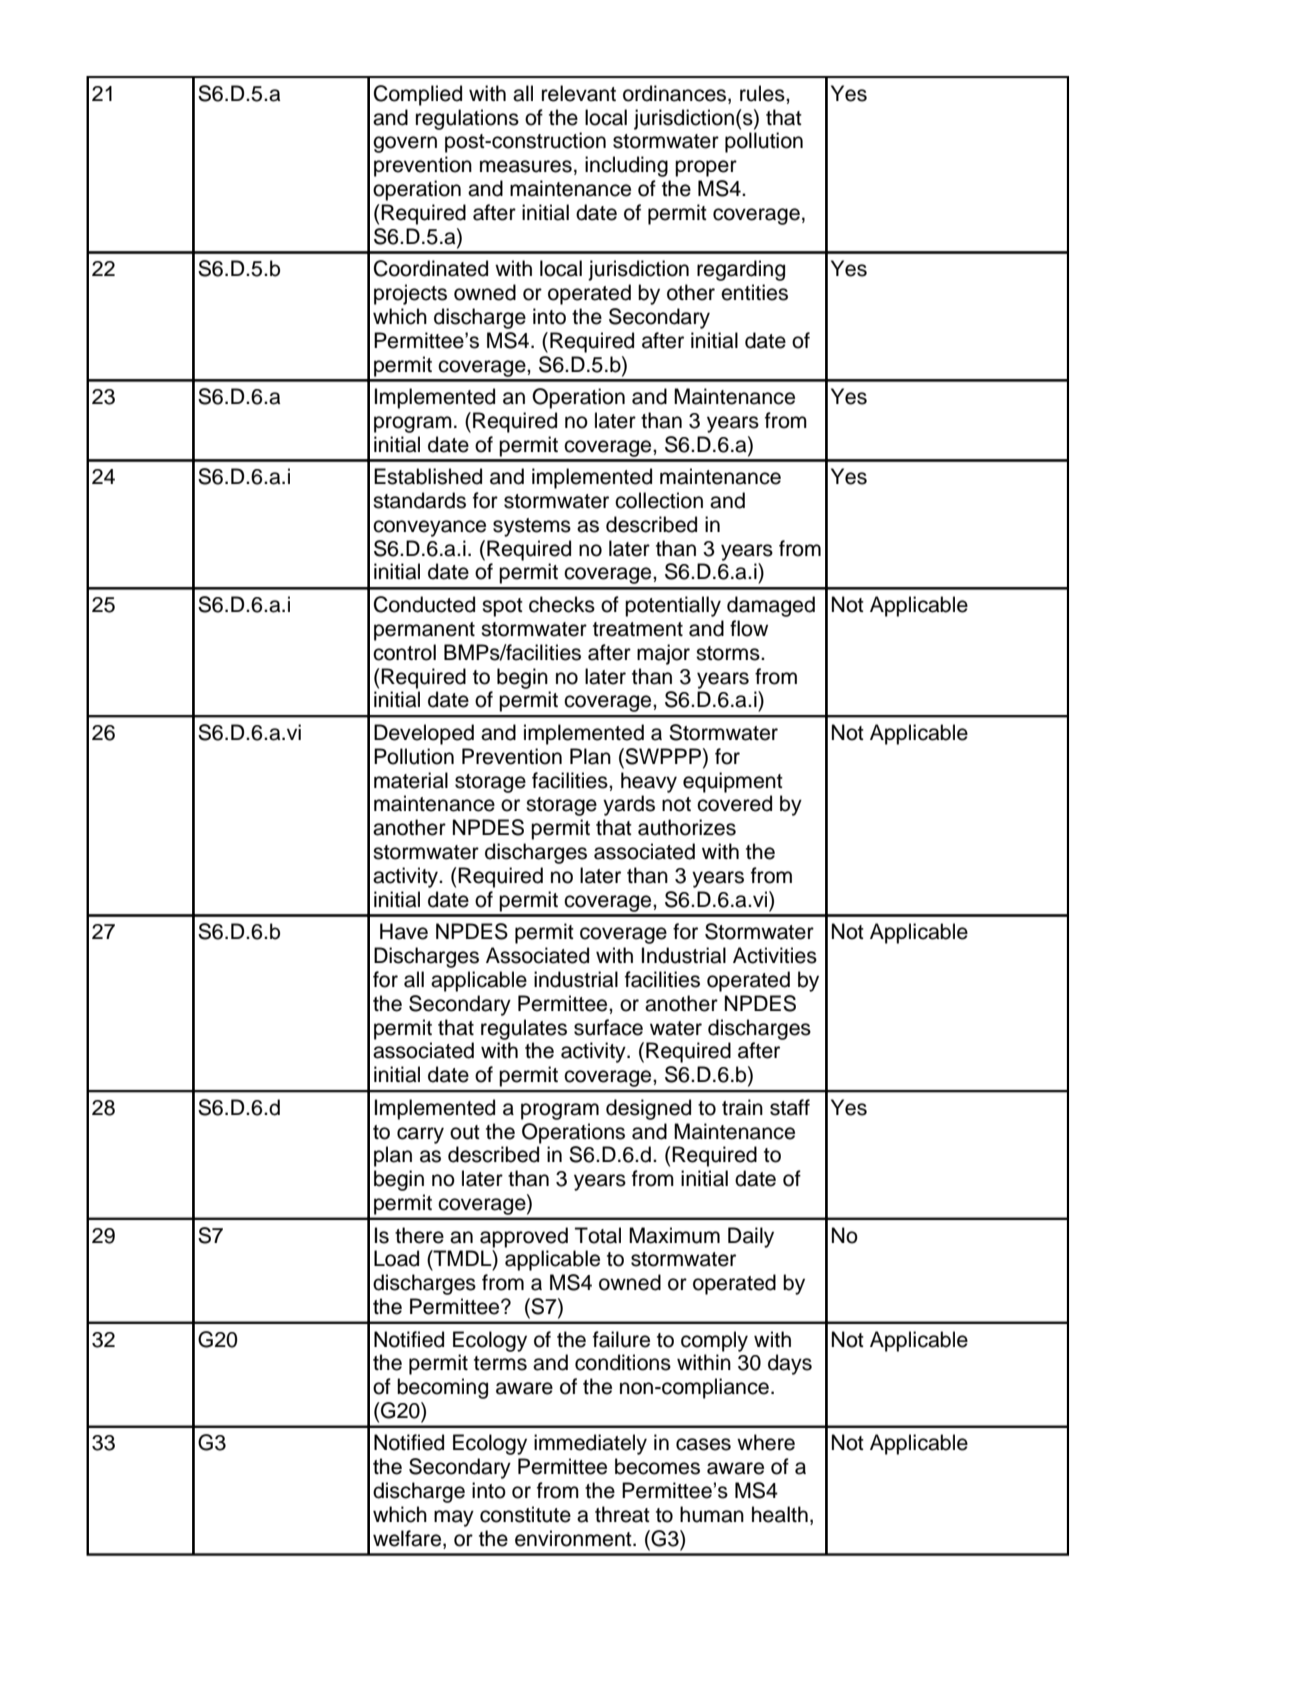 This screenshot has width=1308, height=1693. What do you see at coordinates (734, 803) in the screenshot?
I see `covered` at bounding box center [734, 803].
